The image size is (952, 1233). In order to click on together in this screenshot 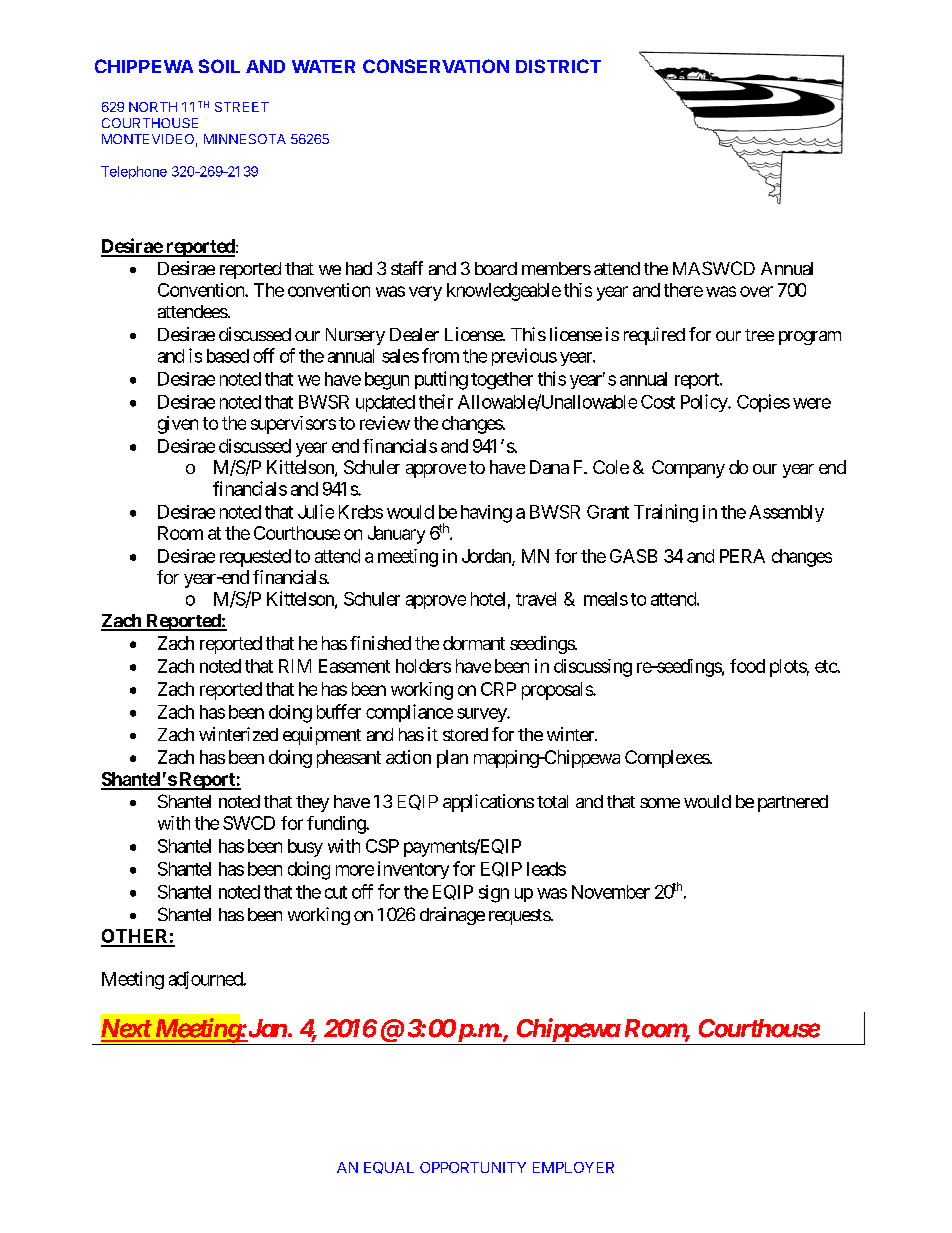, I will do `click(502, 381)`.
